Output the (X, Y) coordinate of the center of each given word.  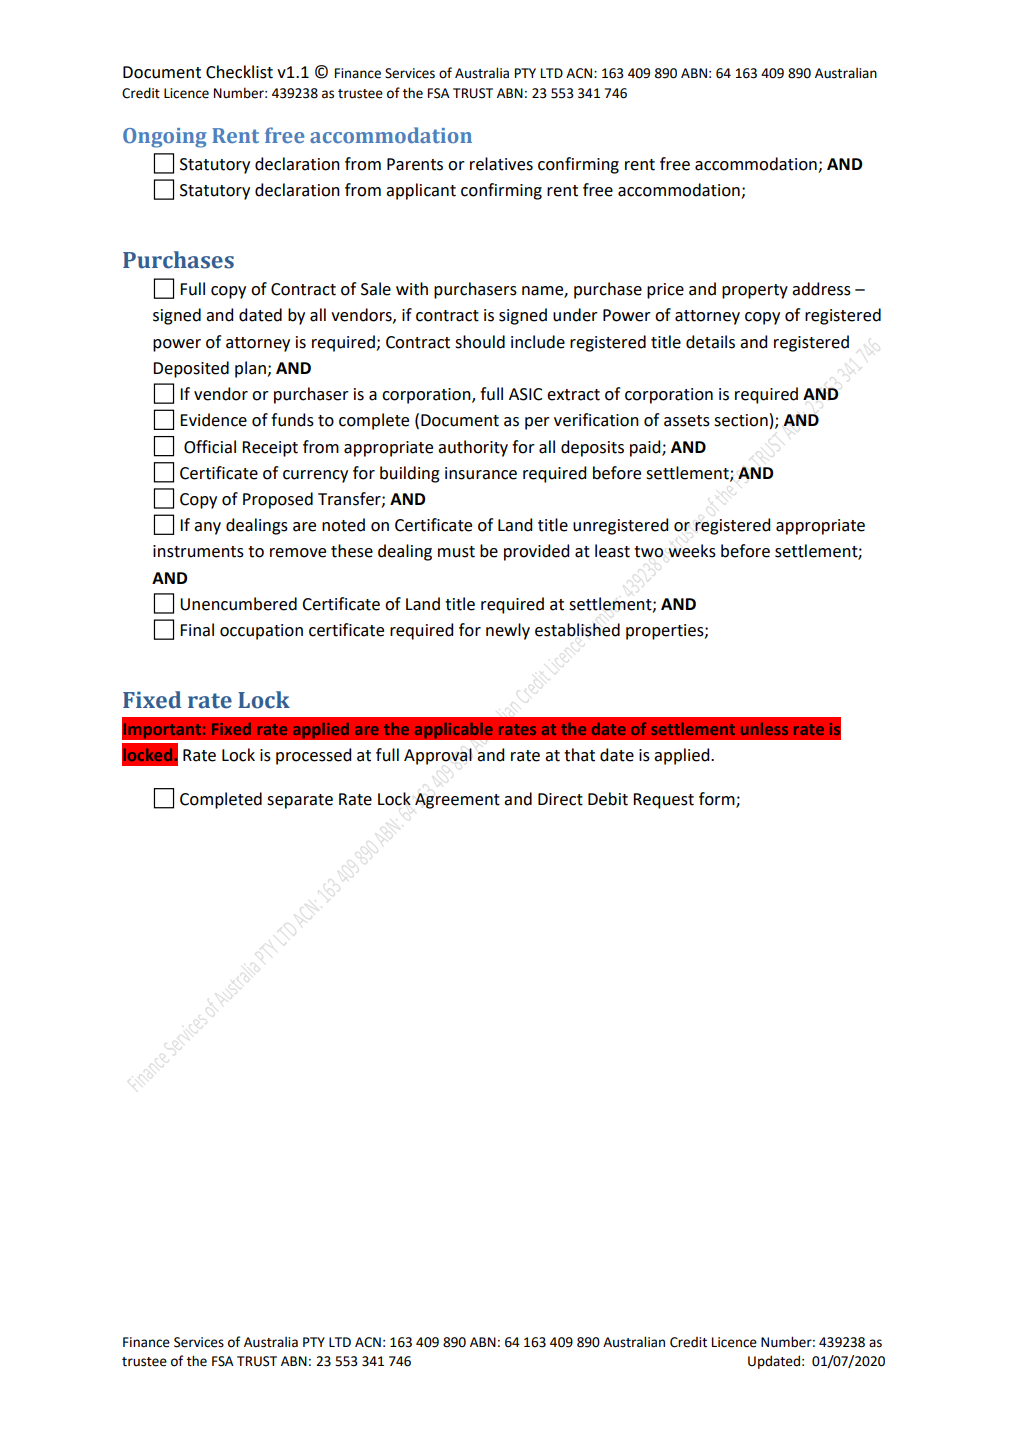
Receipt (270, 449)
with (412, 289)
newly (508, 631)
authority (473, 448)
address (821, 289)
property (755, 291)
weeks (692, 551)
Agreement (457, 801)
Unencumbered (238, 604)
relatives (501, 164)
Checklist (239, 72)
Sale (376, 289)
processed (313, 756)
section (741, 420)
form (718, 799)
